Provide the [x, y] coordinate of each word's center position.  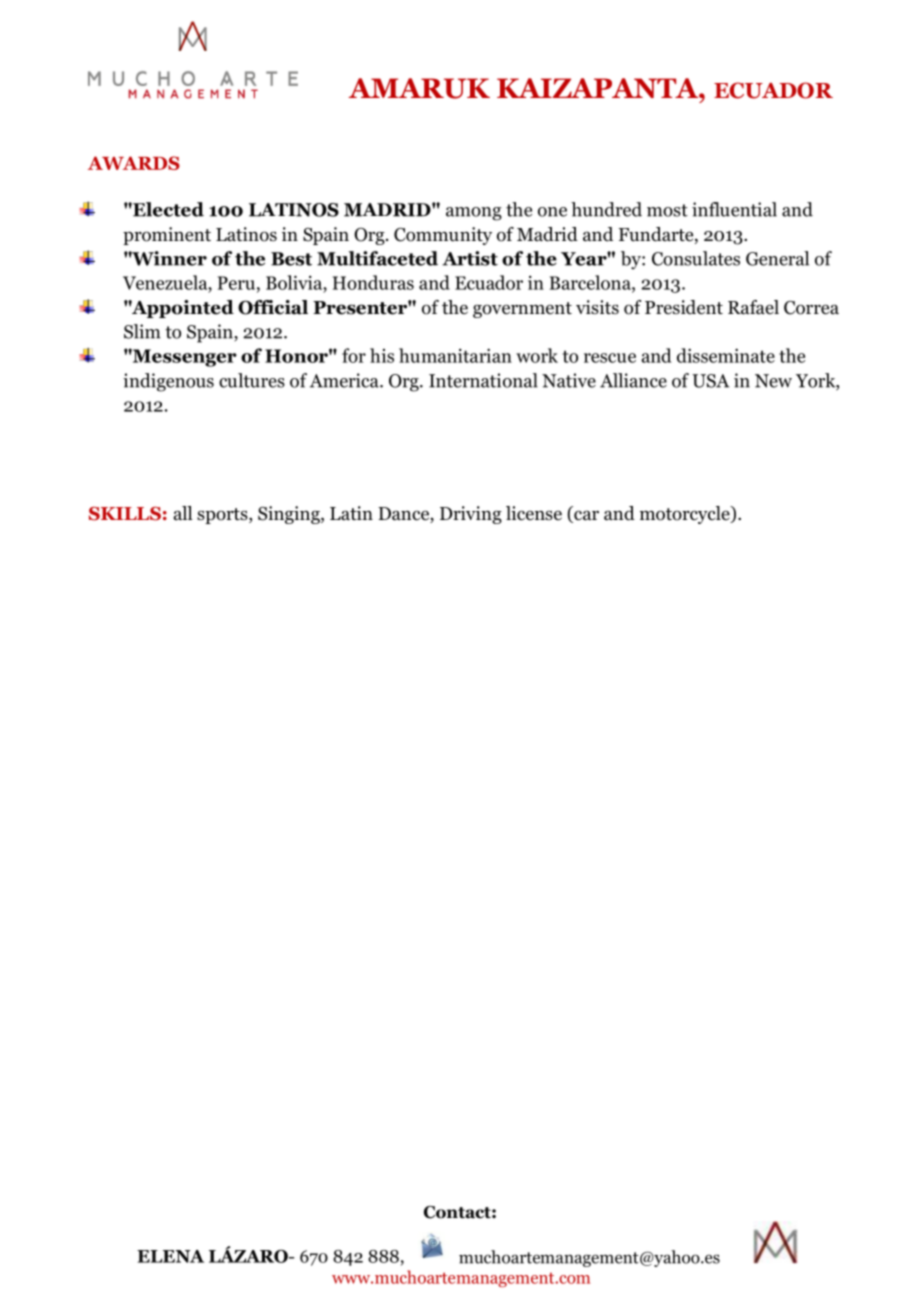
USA [710, 381]
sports [223, 516]
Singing [290, 515]
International [483, 380]
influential [734, 209]
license [534, 513]
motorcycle [686, 515]
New [773, 381]
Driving [471, 515]
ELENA [170, 1256]
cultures [252, 380]
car [585, 516]
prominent [167, 236]
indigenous [168, 382]
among [474, 214]
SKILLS [125, 514]
